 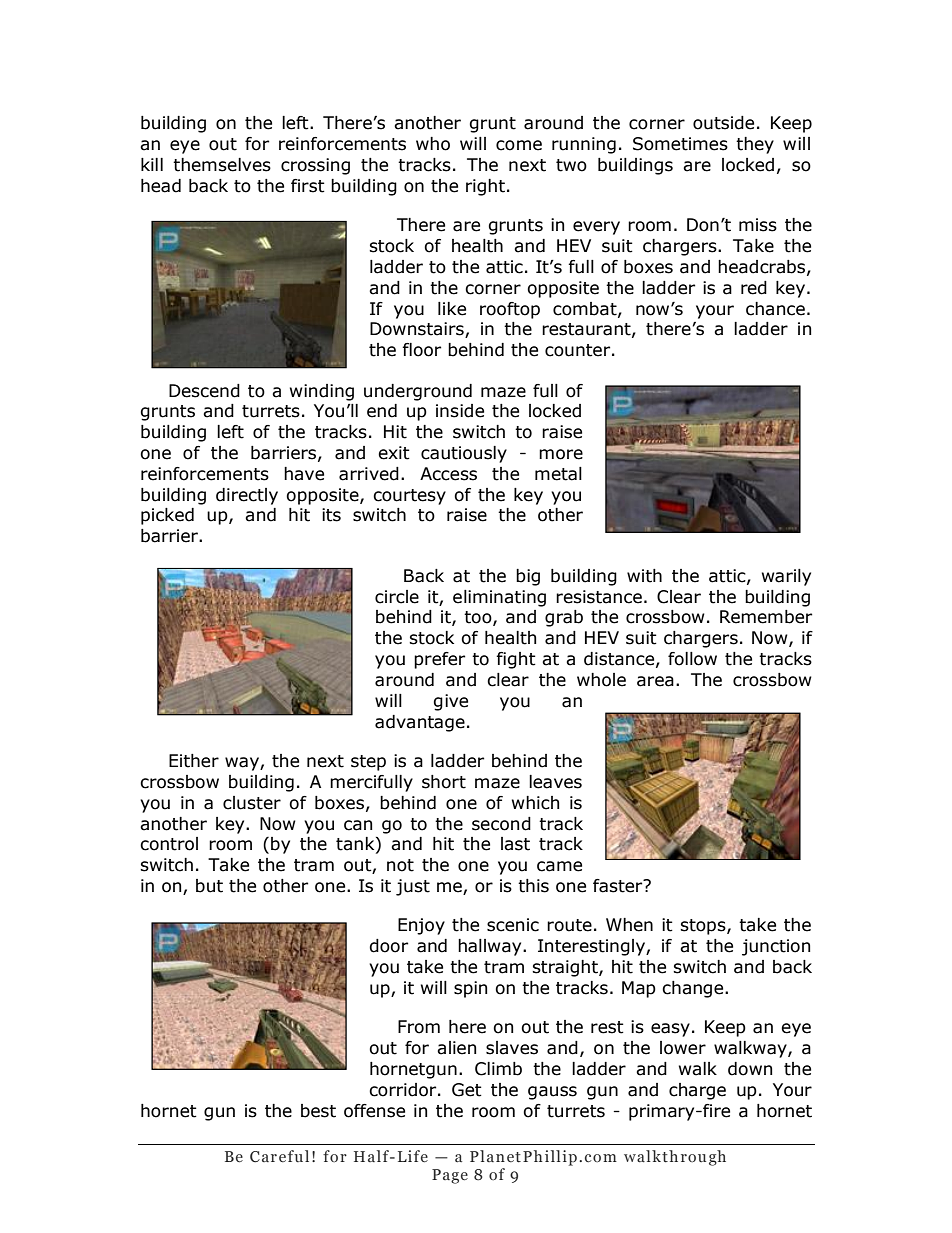 I want to click on right, so click(x=485, y=187).
